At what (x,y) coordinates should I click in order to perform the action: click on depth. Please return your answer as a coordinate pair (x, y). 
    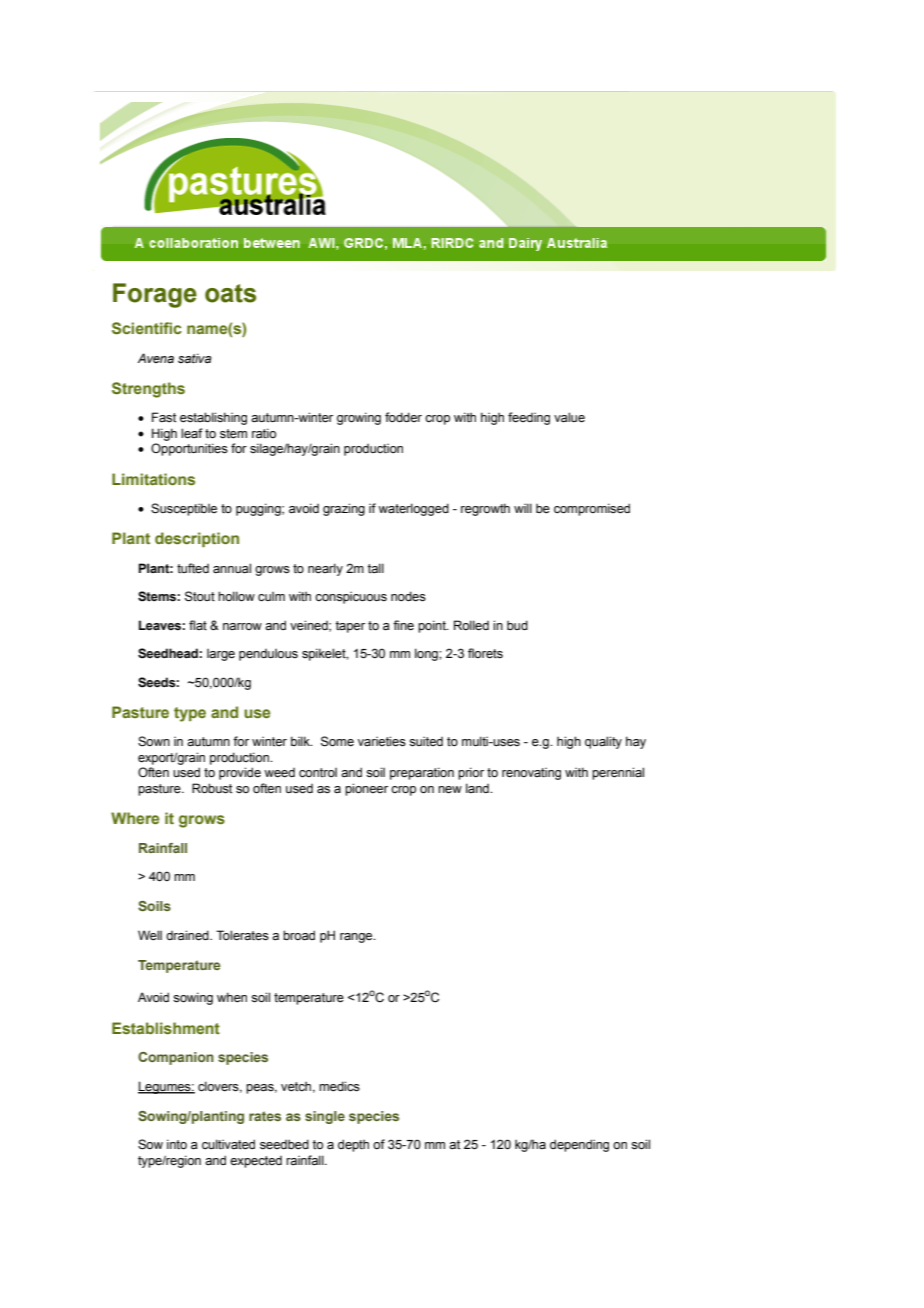
    Looking at the image, I should click on (353, 1145).
